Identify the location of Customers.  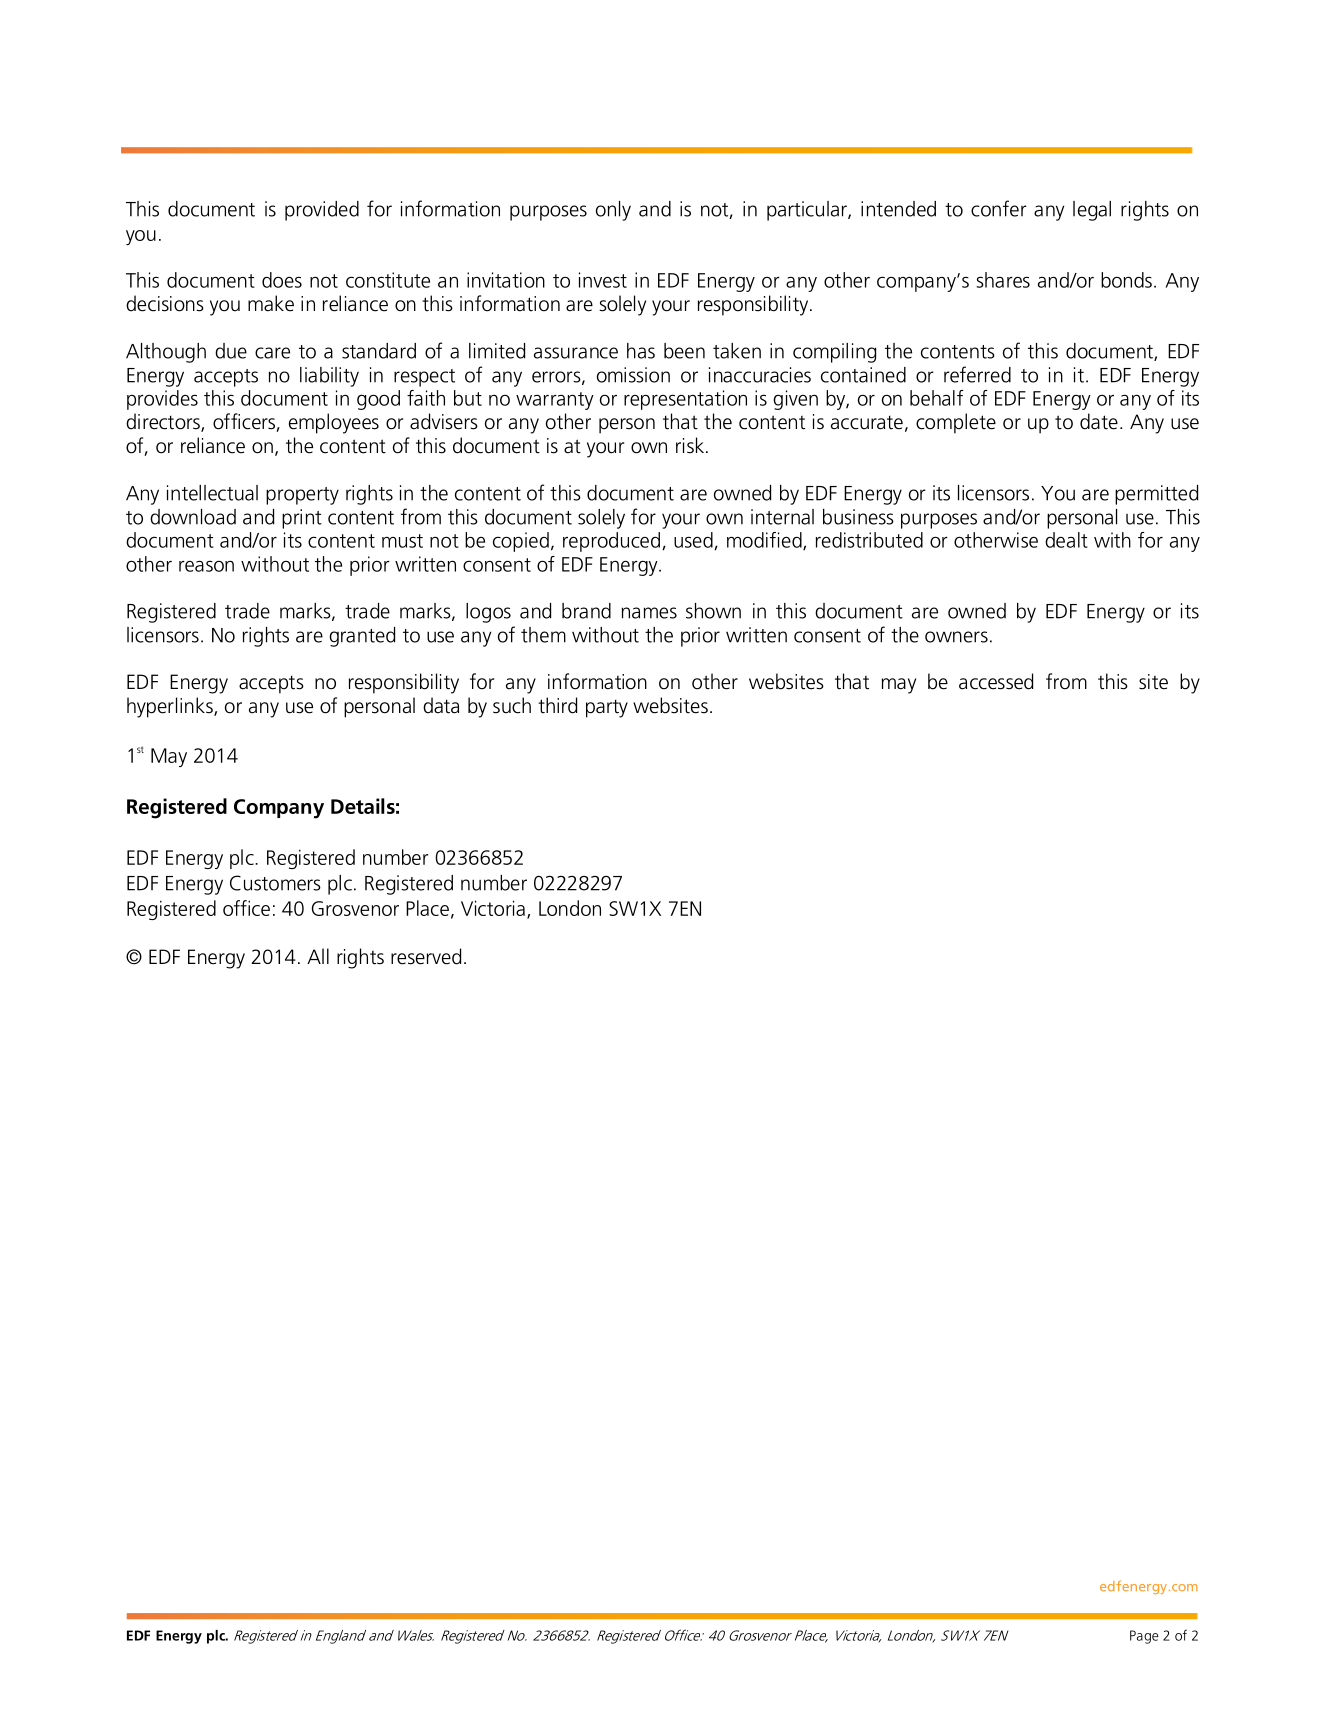
(275, 883).
